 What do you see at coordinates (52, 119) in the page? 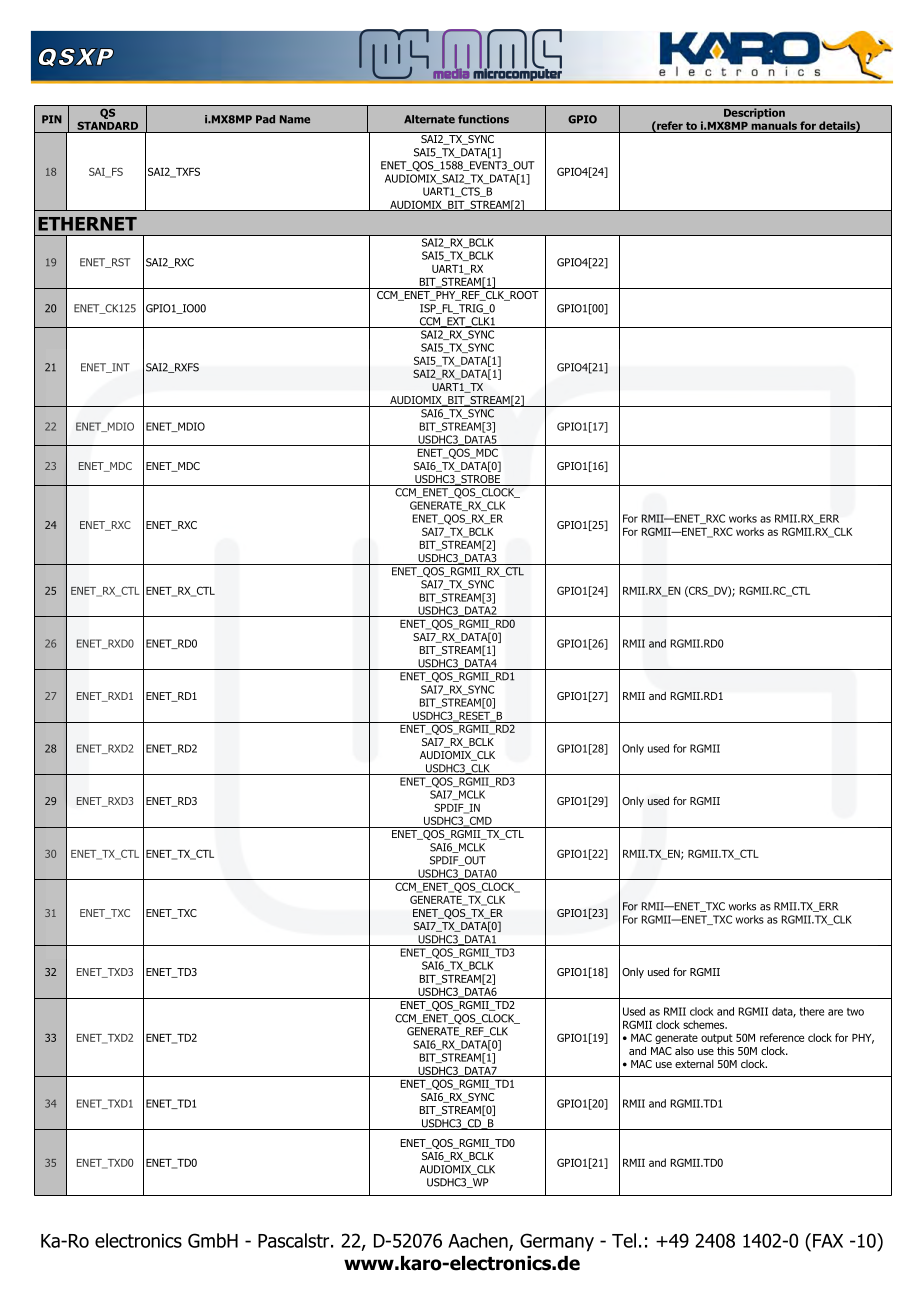
I see `PIN` at bounding box center [52, 119].
